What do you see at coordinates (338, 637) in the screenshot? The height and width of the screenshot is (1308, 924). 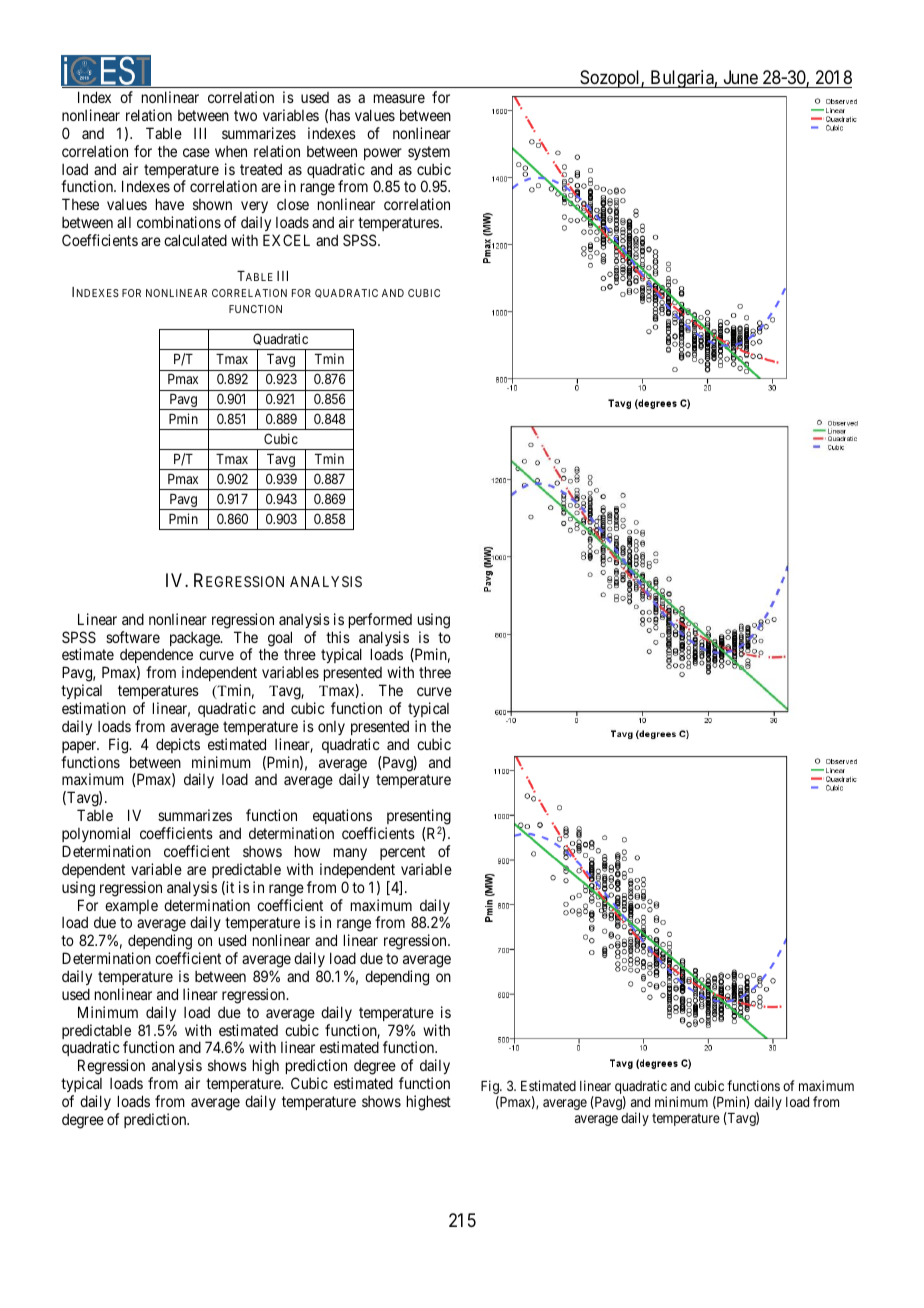 I see `this` at bounding box center [338, 637].
